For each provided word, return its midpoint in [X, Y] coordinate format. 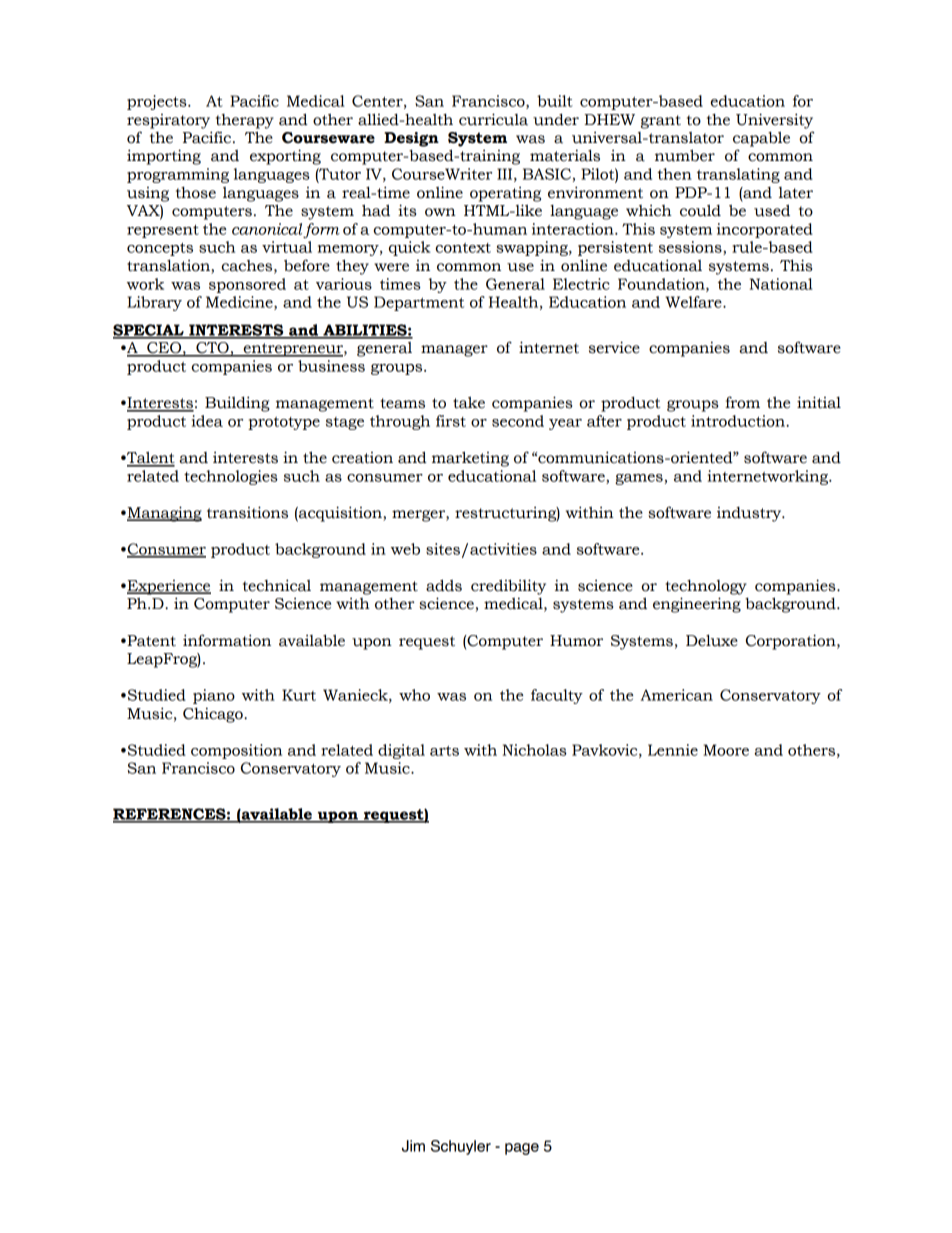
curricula [493, 119]
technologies [231, 477]
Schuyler [461, 1147]
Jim [413, 1146]
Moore [726, 750]
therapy [245, 121]
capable [761, 139]
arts [444, 751]
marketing [470, 459]
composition [236, 751]
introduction [739, 421]
